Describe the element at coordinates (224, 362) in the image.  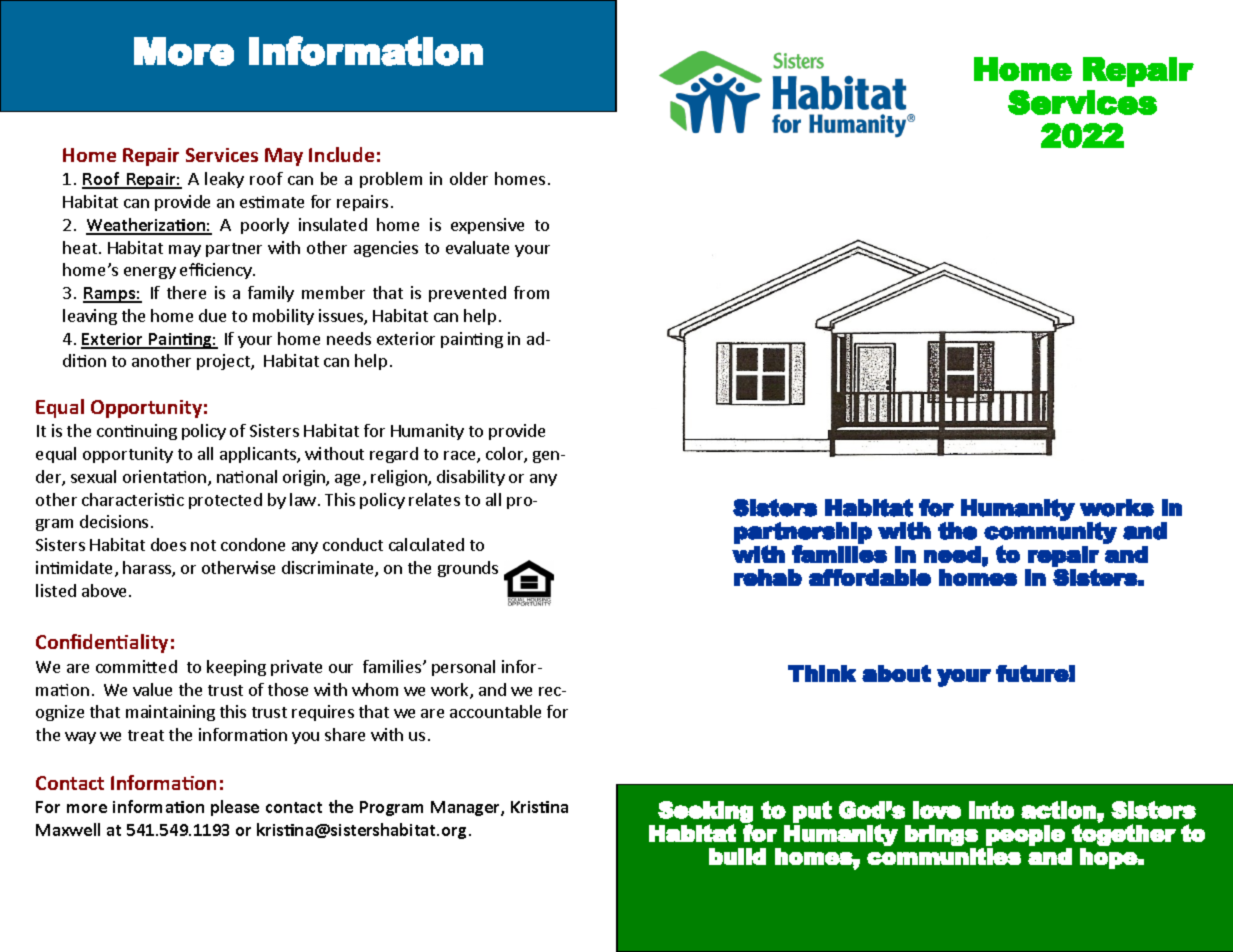
I see `project` at that location.
